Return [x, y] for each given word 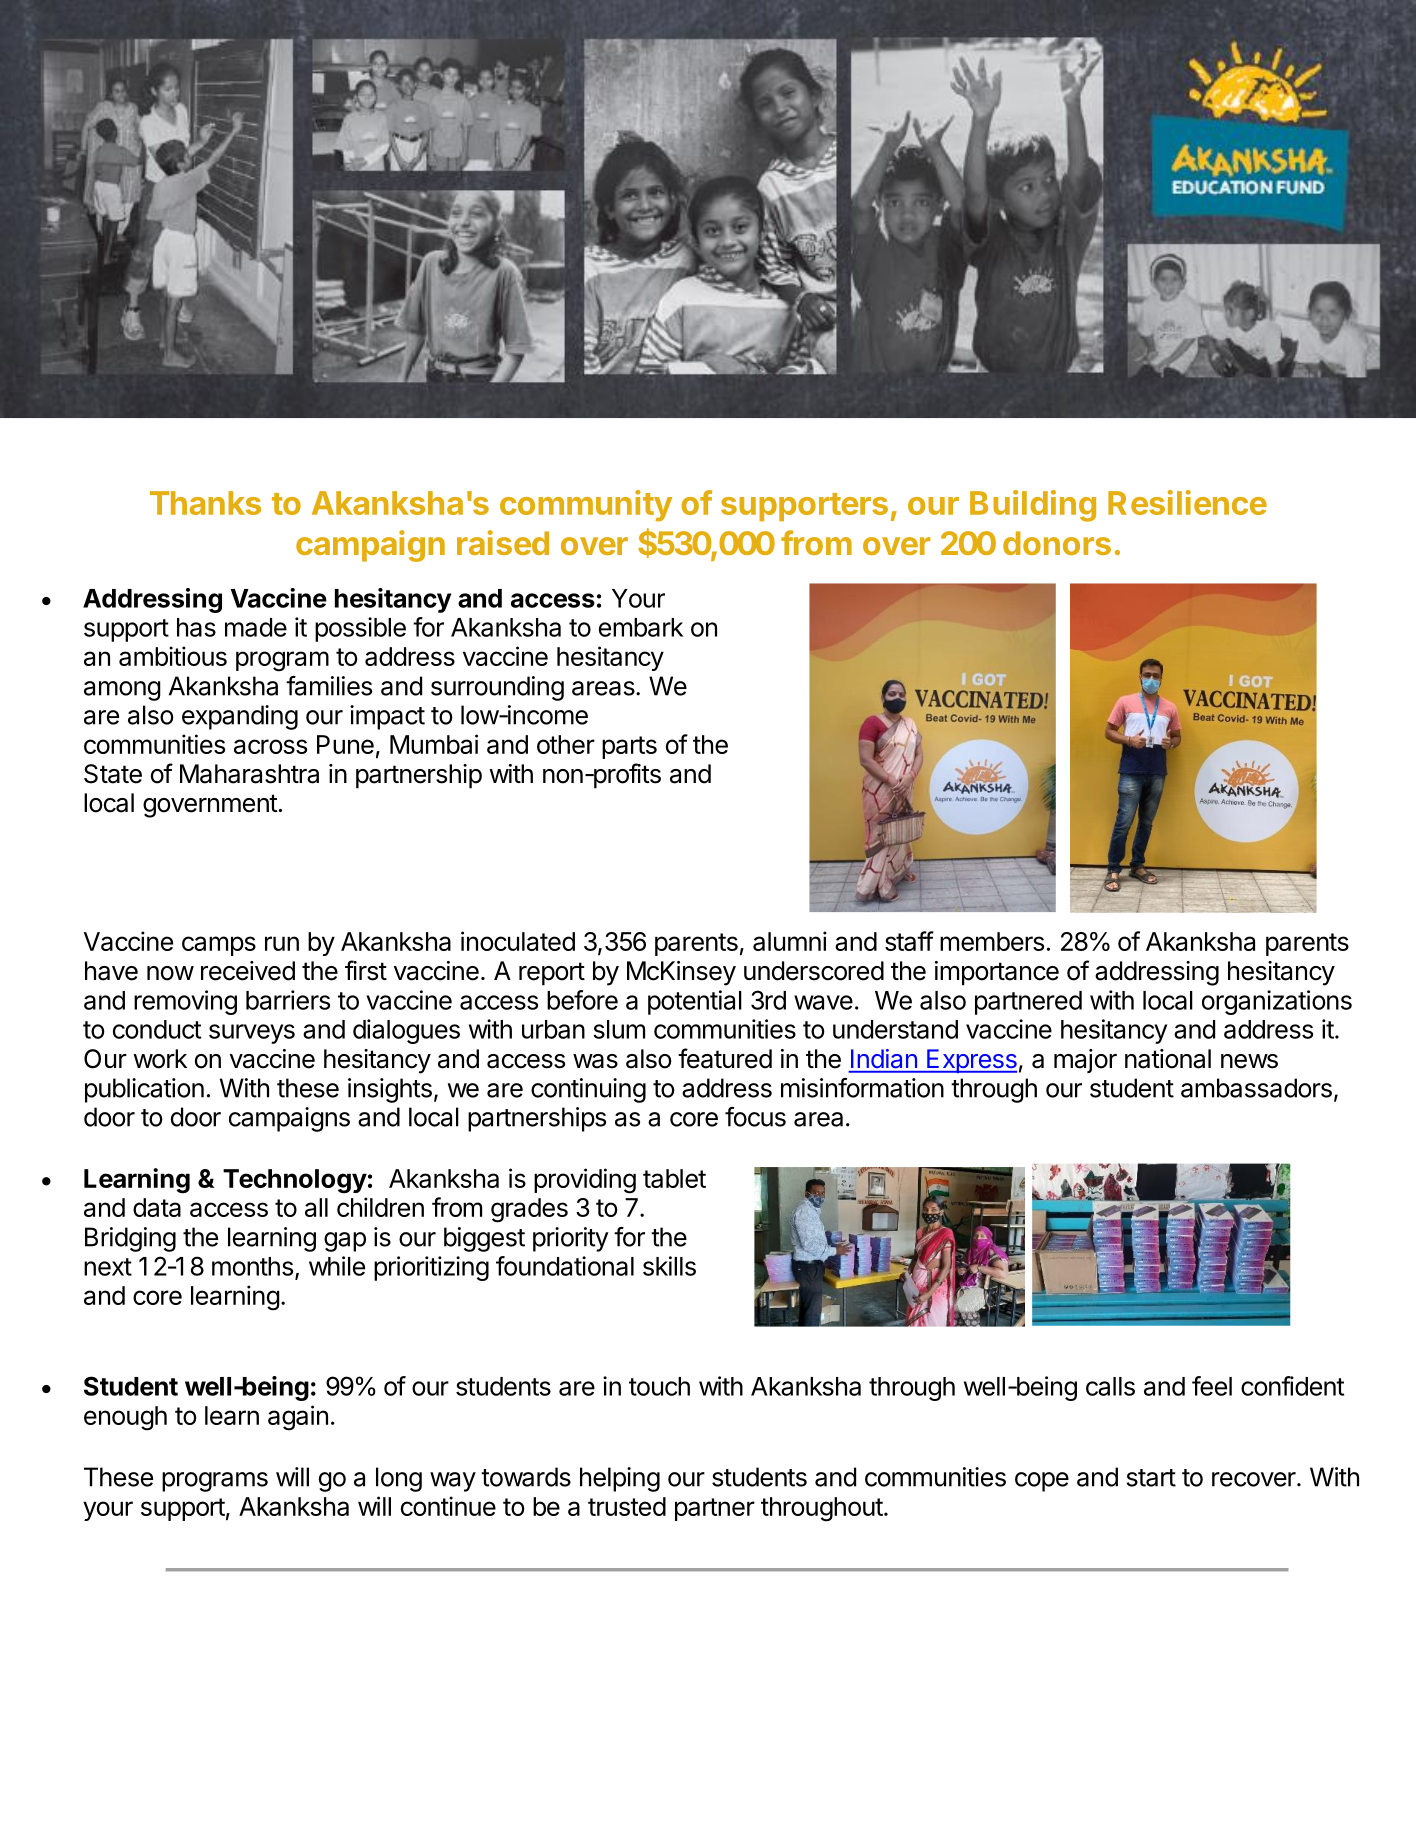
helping [620, 1479]
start [1151, 1478]
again [298, 1418]
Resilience [1187, 502]
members [992, 941]
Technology [295, 1181]
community [586, 506]
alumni [790, 941]
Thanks [205, 503]
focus [755, 1117]
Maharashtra [249, 774]
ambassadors [1256, 1088]
